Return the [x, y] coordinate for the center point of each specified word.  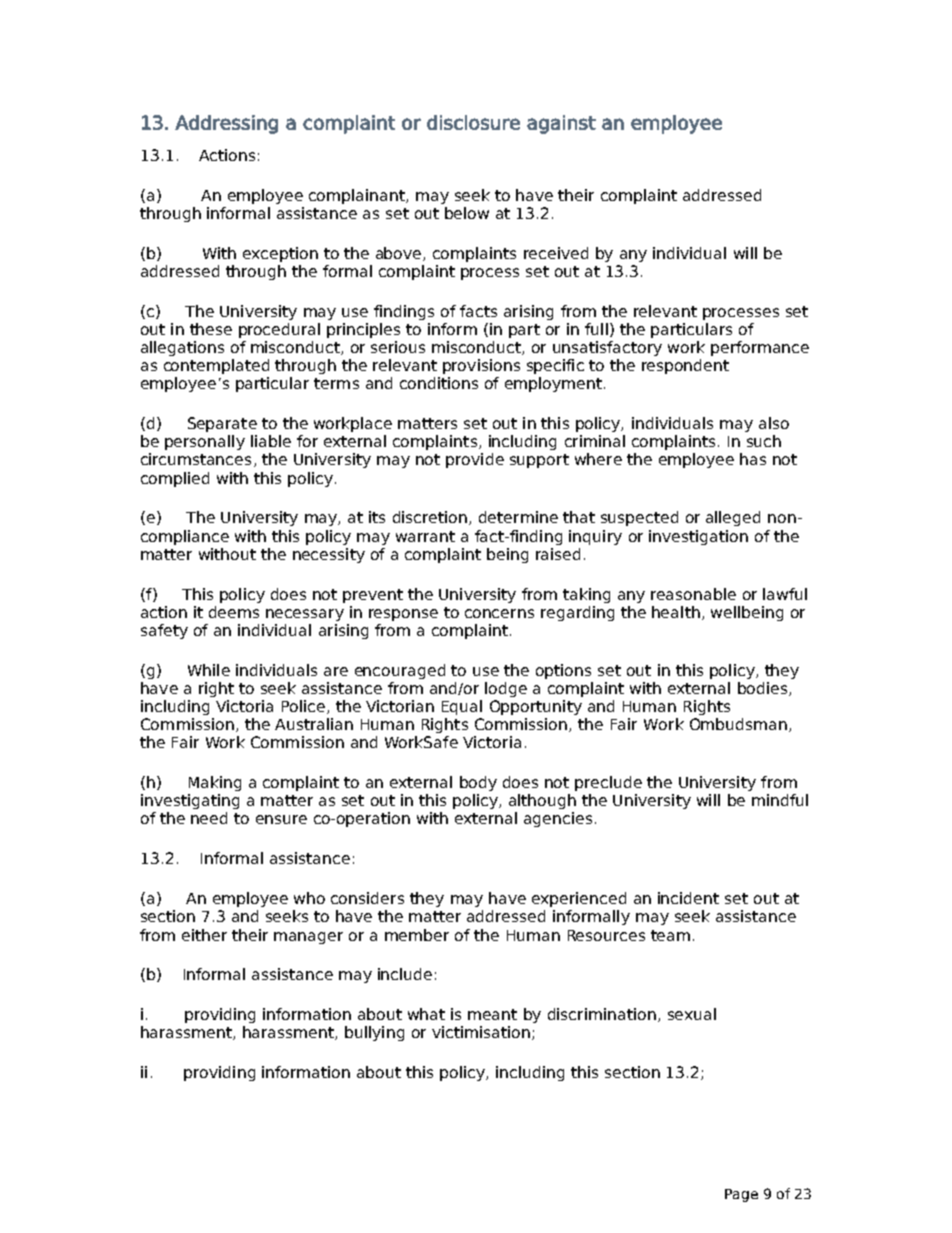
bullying [374, 1033]
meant [492, 1014]
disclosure [473, 122]
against [561, 124]
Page [741, 1195]
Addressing [226, 124]
